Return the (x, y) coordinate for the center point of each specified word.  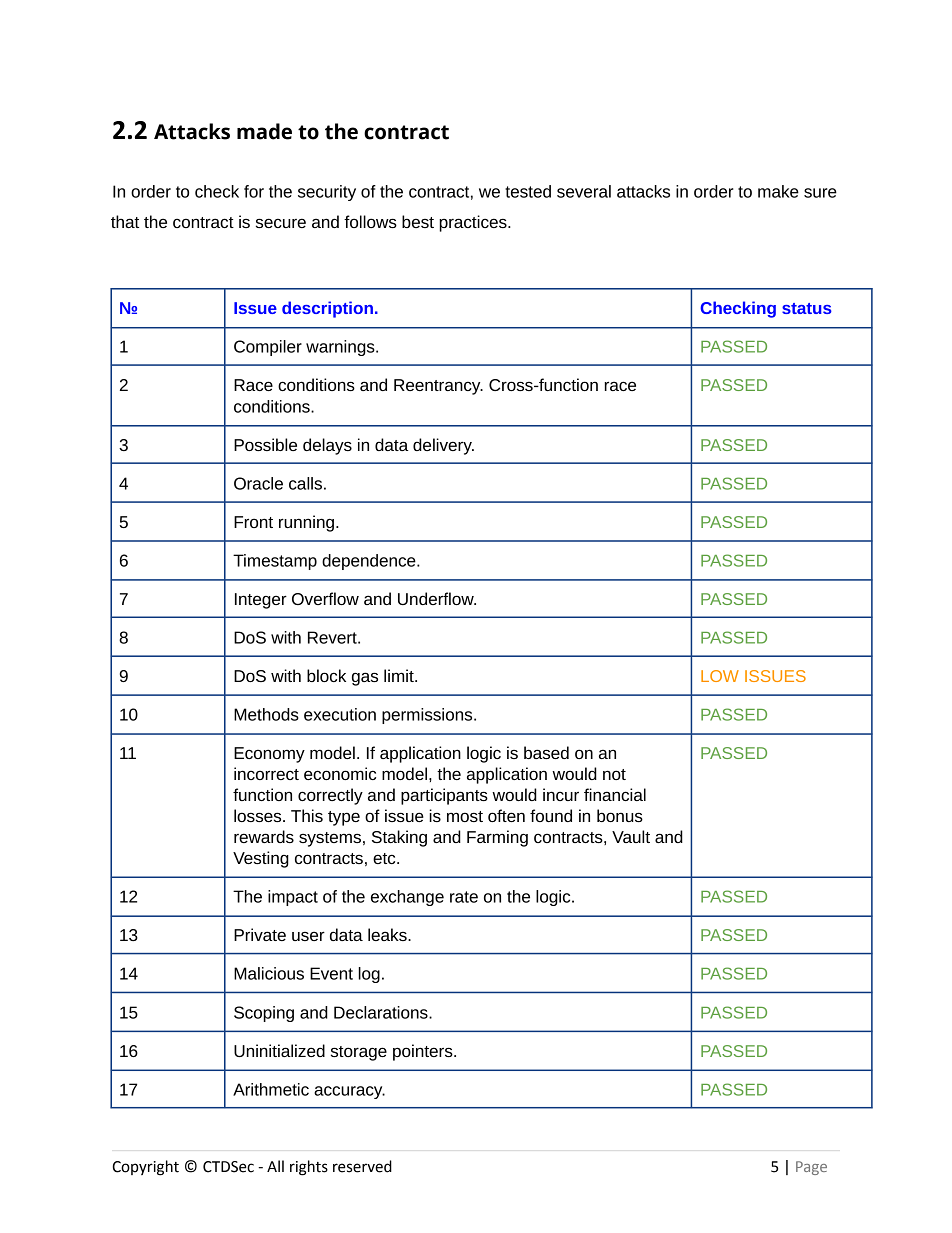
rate (464, 897)
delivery (443, 446)
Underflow (437, 598)
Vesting (261, 859)
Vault (631, 836)
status (807, 308)
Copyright (145, 1168)
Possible (265, 444)
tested (528, 191)
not (614, 774)
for (254, 191)
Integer (261, 601)
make (778, 191)
